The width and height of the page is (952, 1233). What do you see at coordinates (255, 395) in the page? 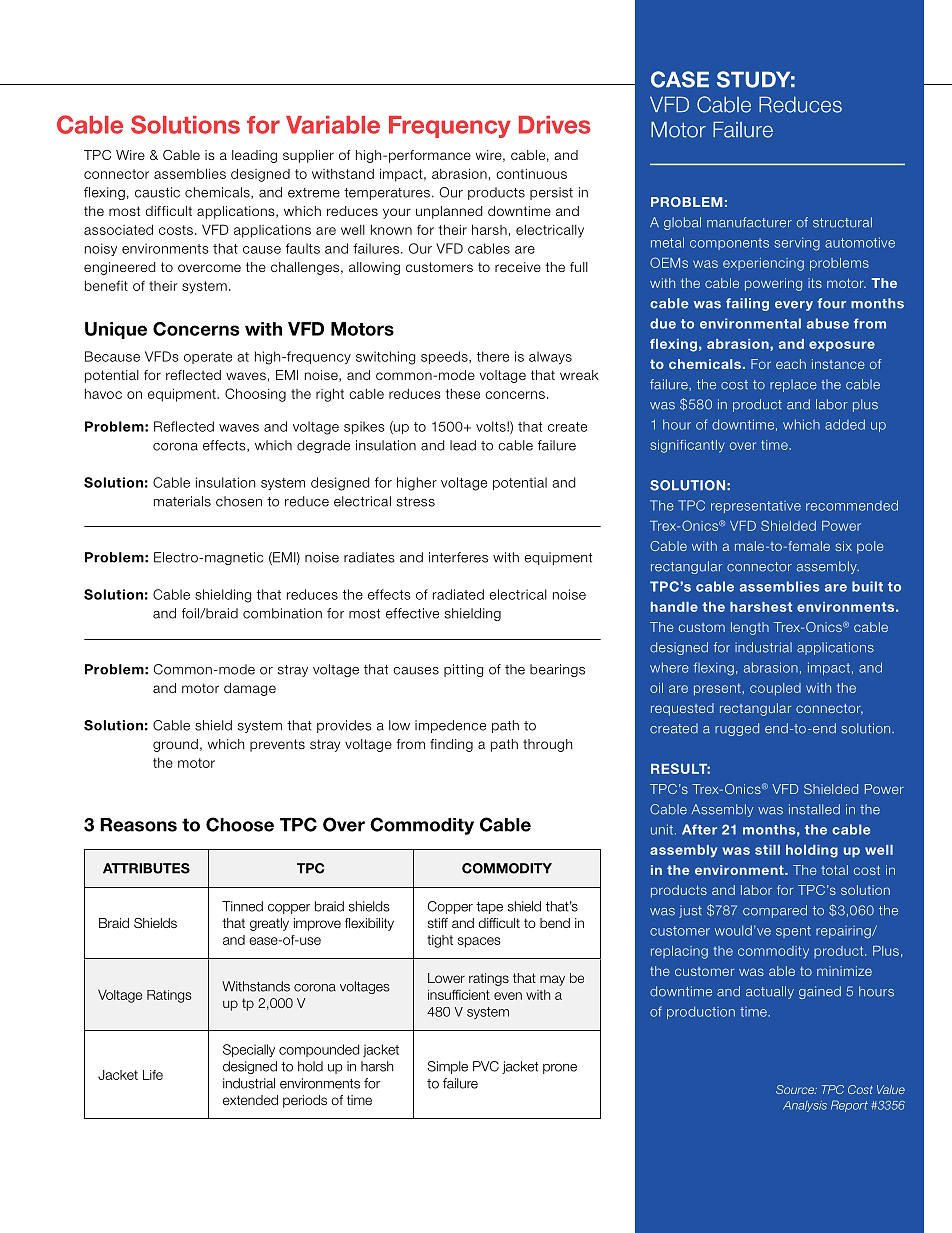
I see `Choosing` at bounding box center [255, 395].
